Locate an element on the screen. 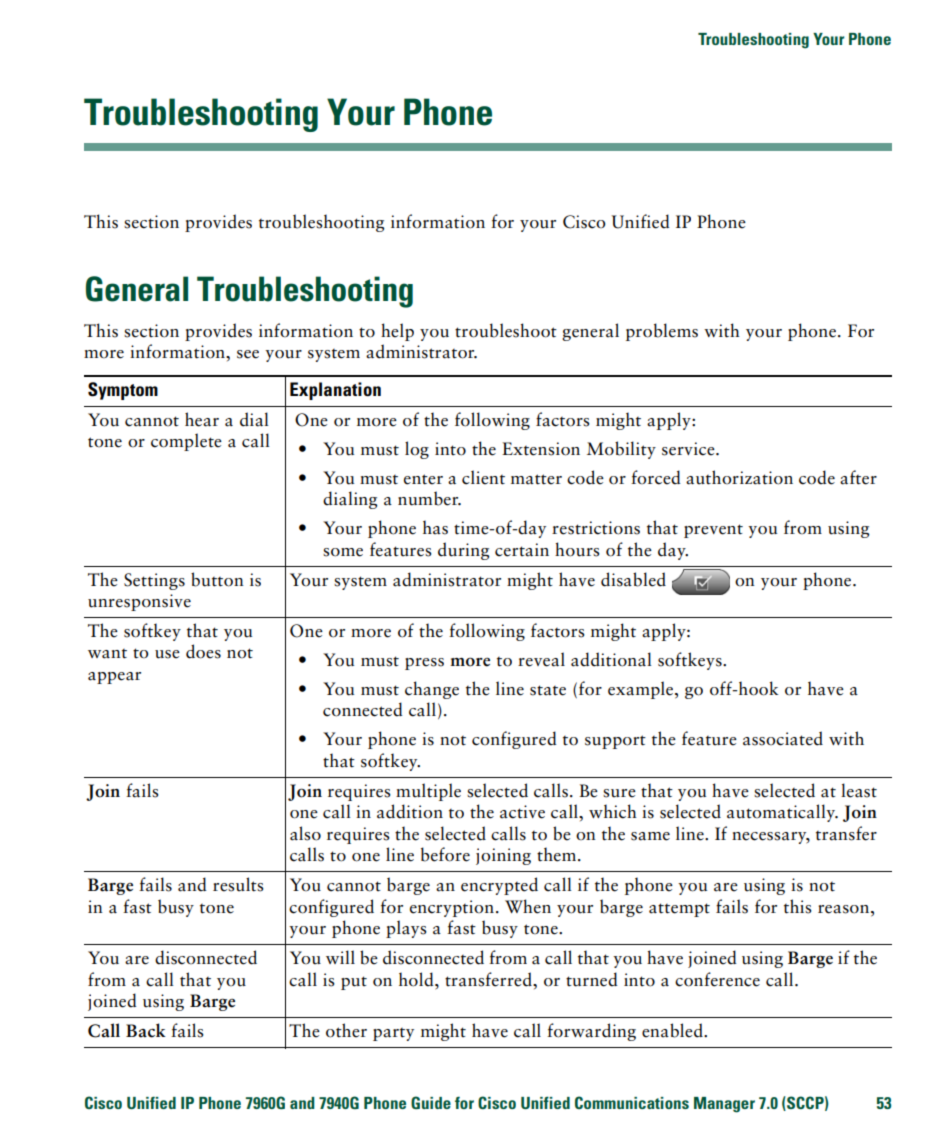 The image size is (942, 1144). help is located at coordinates (397, 332).
